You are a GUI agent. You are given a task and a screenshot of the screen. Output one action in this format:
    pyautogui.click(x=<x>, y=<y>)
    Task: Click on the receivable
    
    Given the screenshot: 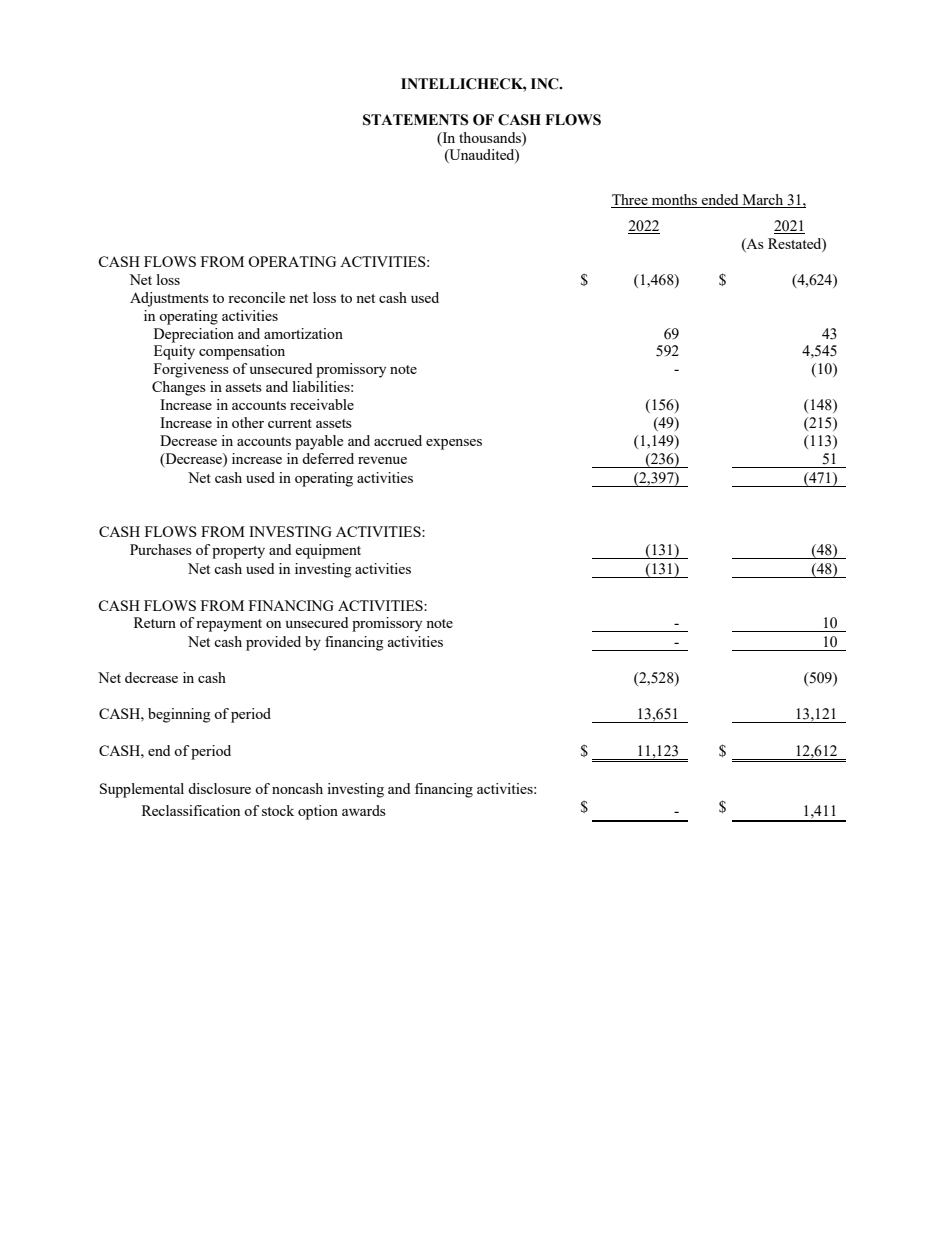 What is the action you would take?
    pyautogui.click(x=322, y=404)
